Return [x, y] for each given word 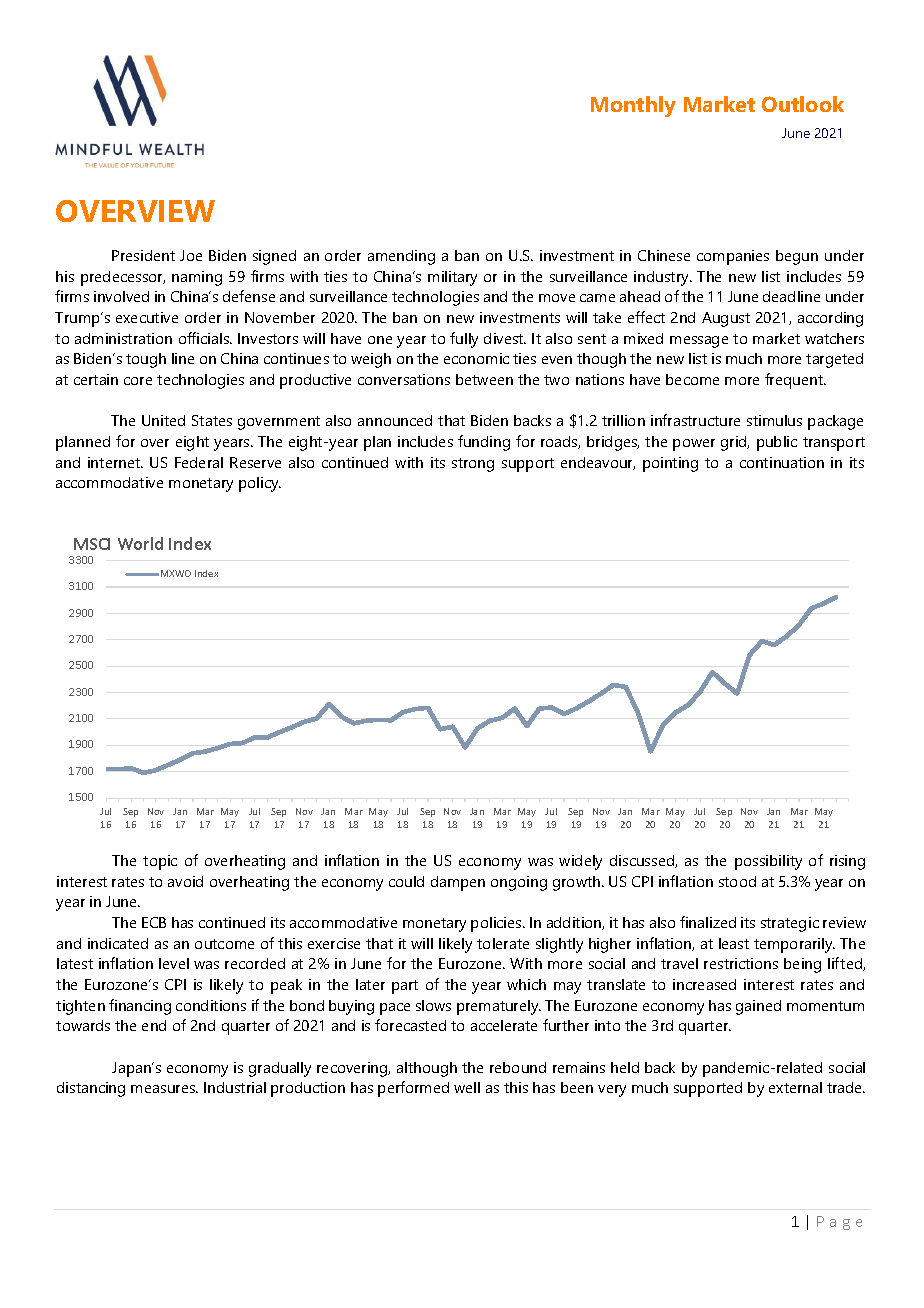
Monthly [633, 106]
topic [160, 862]
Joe [191, 255]
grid [735, 443]
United [163, 420]
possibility [768, 862]
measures [164, 1089]
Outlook [803, 104]
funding [484, 443]
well [467, 1087]
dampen [458, 883]
